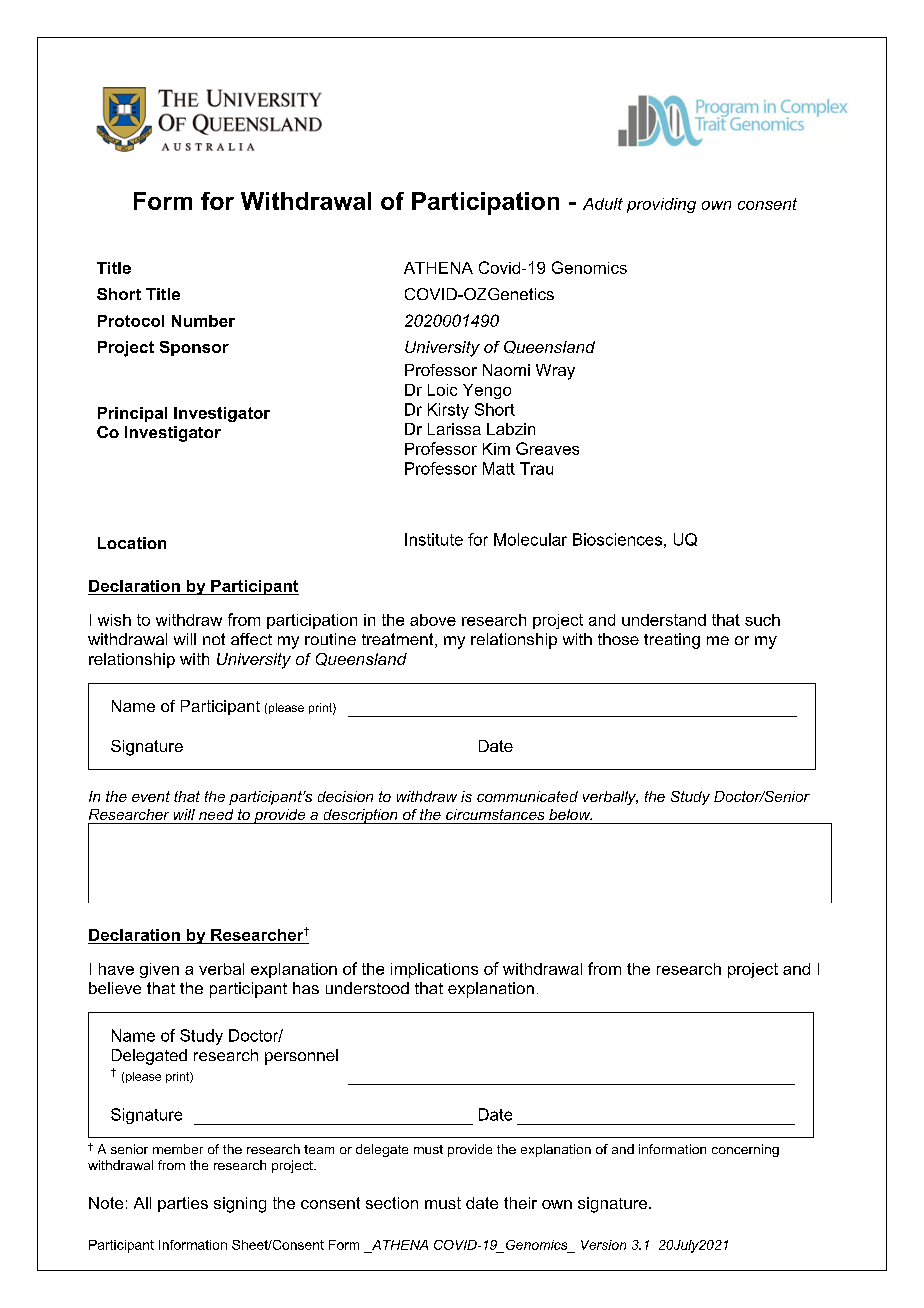 The image size is (924, 1308). Describe the element at coordinates (664, 620) in the screenshot. I see `understand` at that location.
